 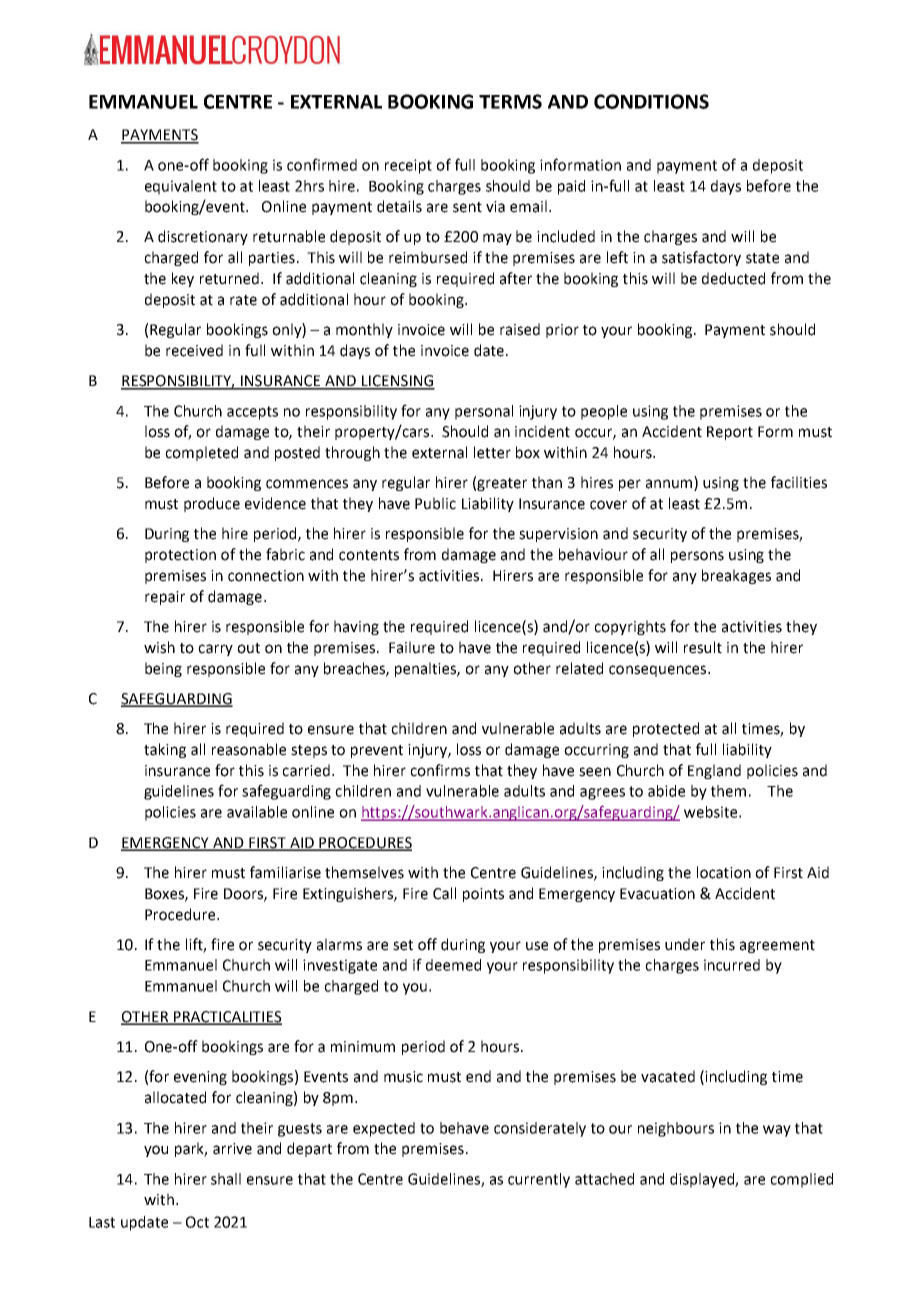 I want to click on produce, so click(x=212, y=504).
